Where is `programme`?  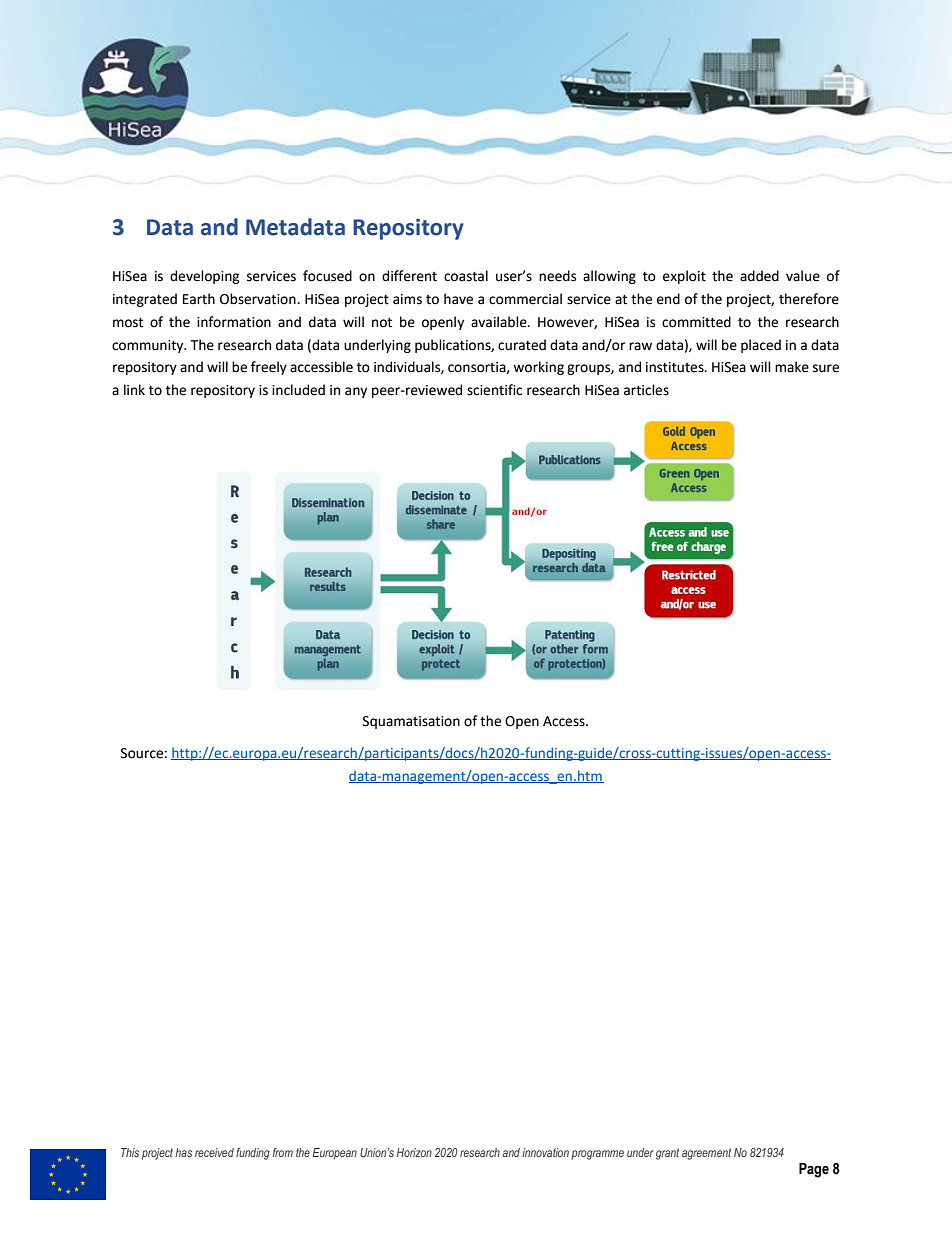
programme is located at coordinates (597, 1155).
